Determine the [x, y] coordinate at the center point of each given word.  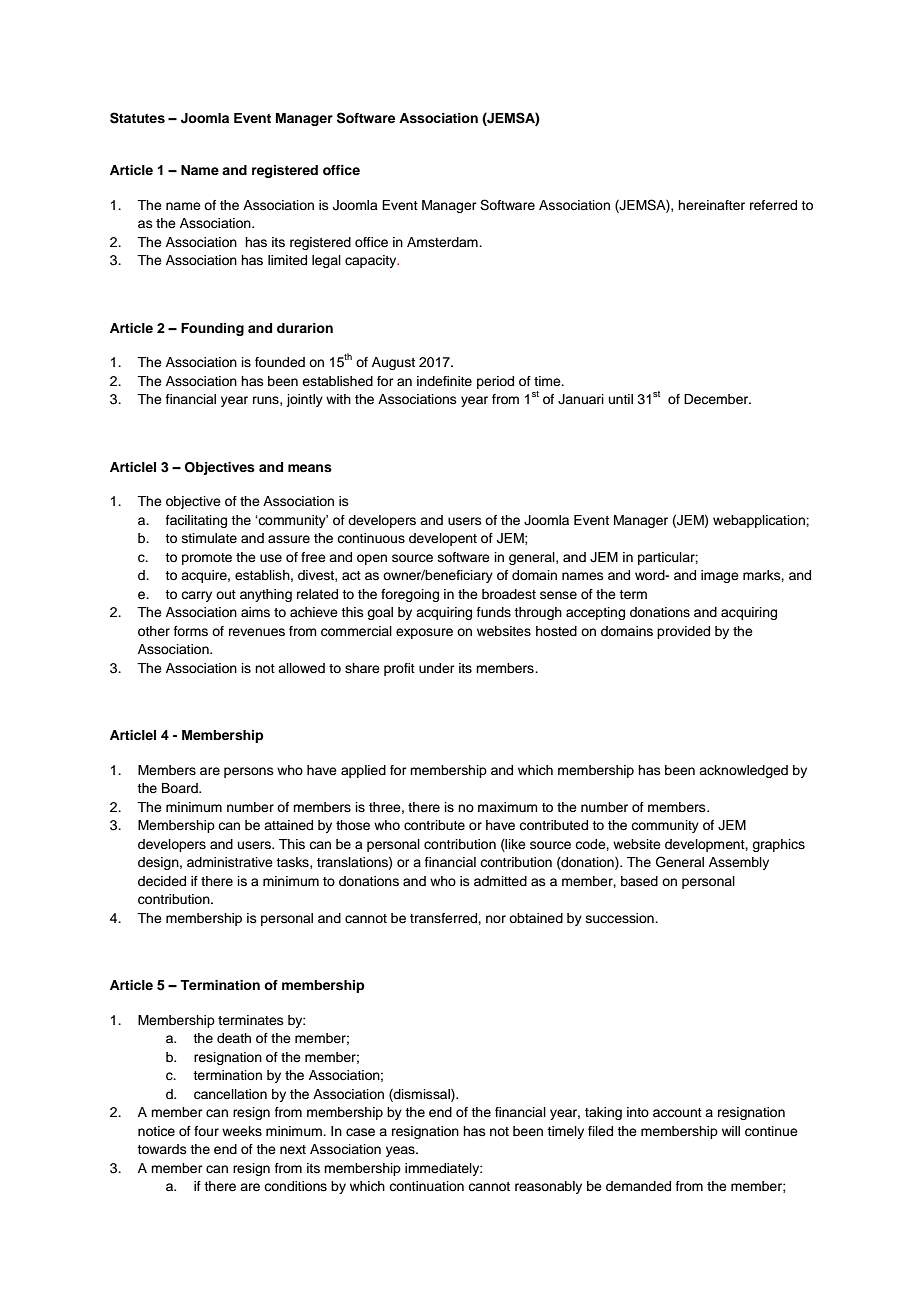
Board [181, 788]
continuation [426, 1186]
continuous [371, 538]
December [717, 399]
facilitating [196, 521]
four [206, 1131]
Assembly [739, 863]
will [731, 1131]
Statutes [137, 118]
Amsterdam [443, 242]
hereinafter [711, 205]
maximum [508, 807]
